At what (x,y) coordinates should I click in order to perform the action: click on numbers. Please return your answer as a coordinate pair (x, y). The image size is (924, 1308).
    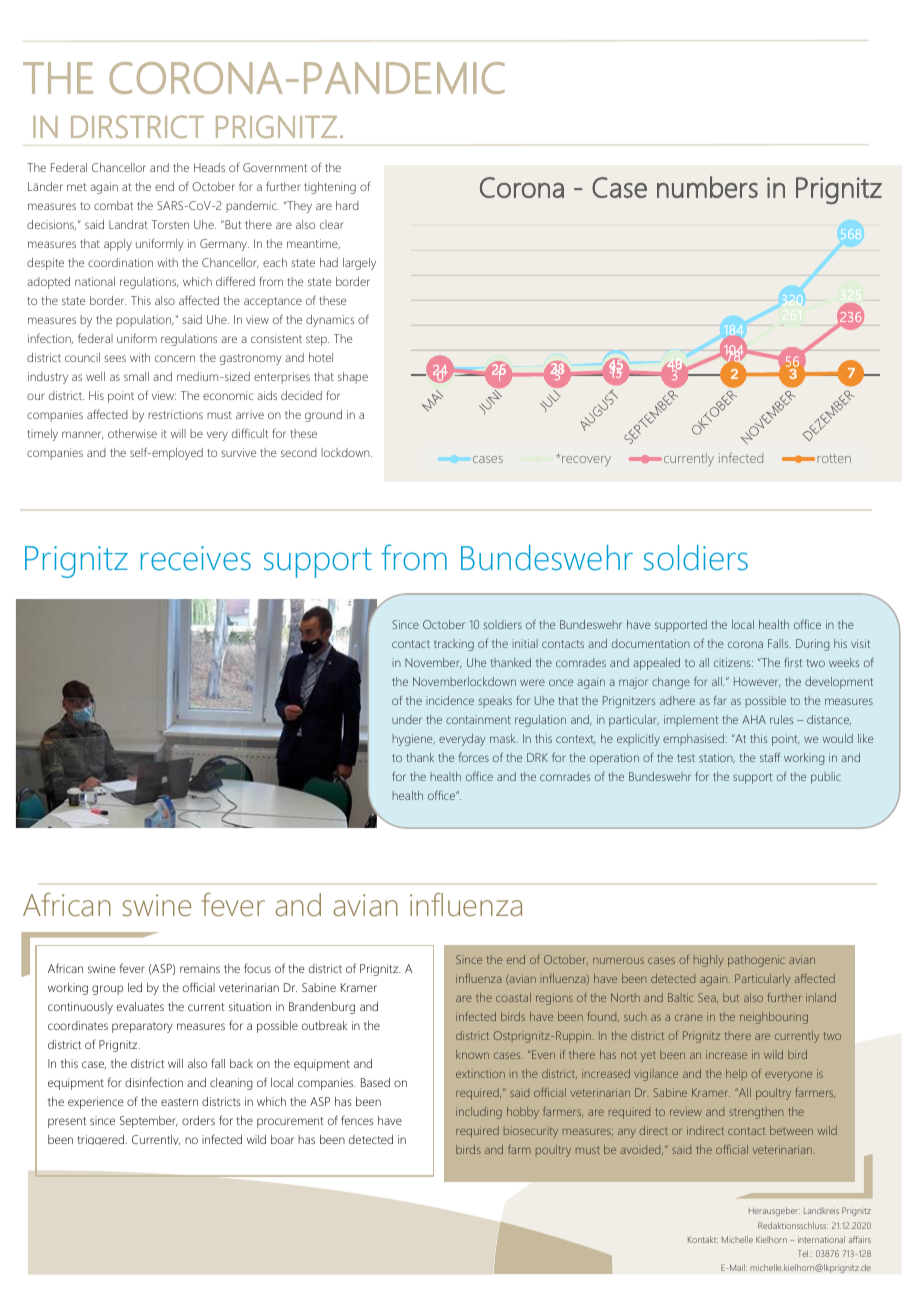
    Looking at the image, I should click on (707, 187).
